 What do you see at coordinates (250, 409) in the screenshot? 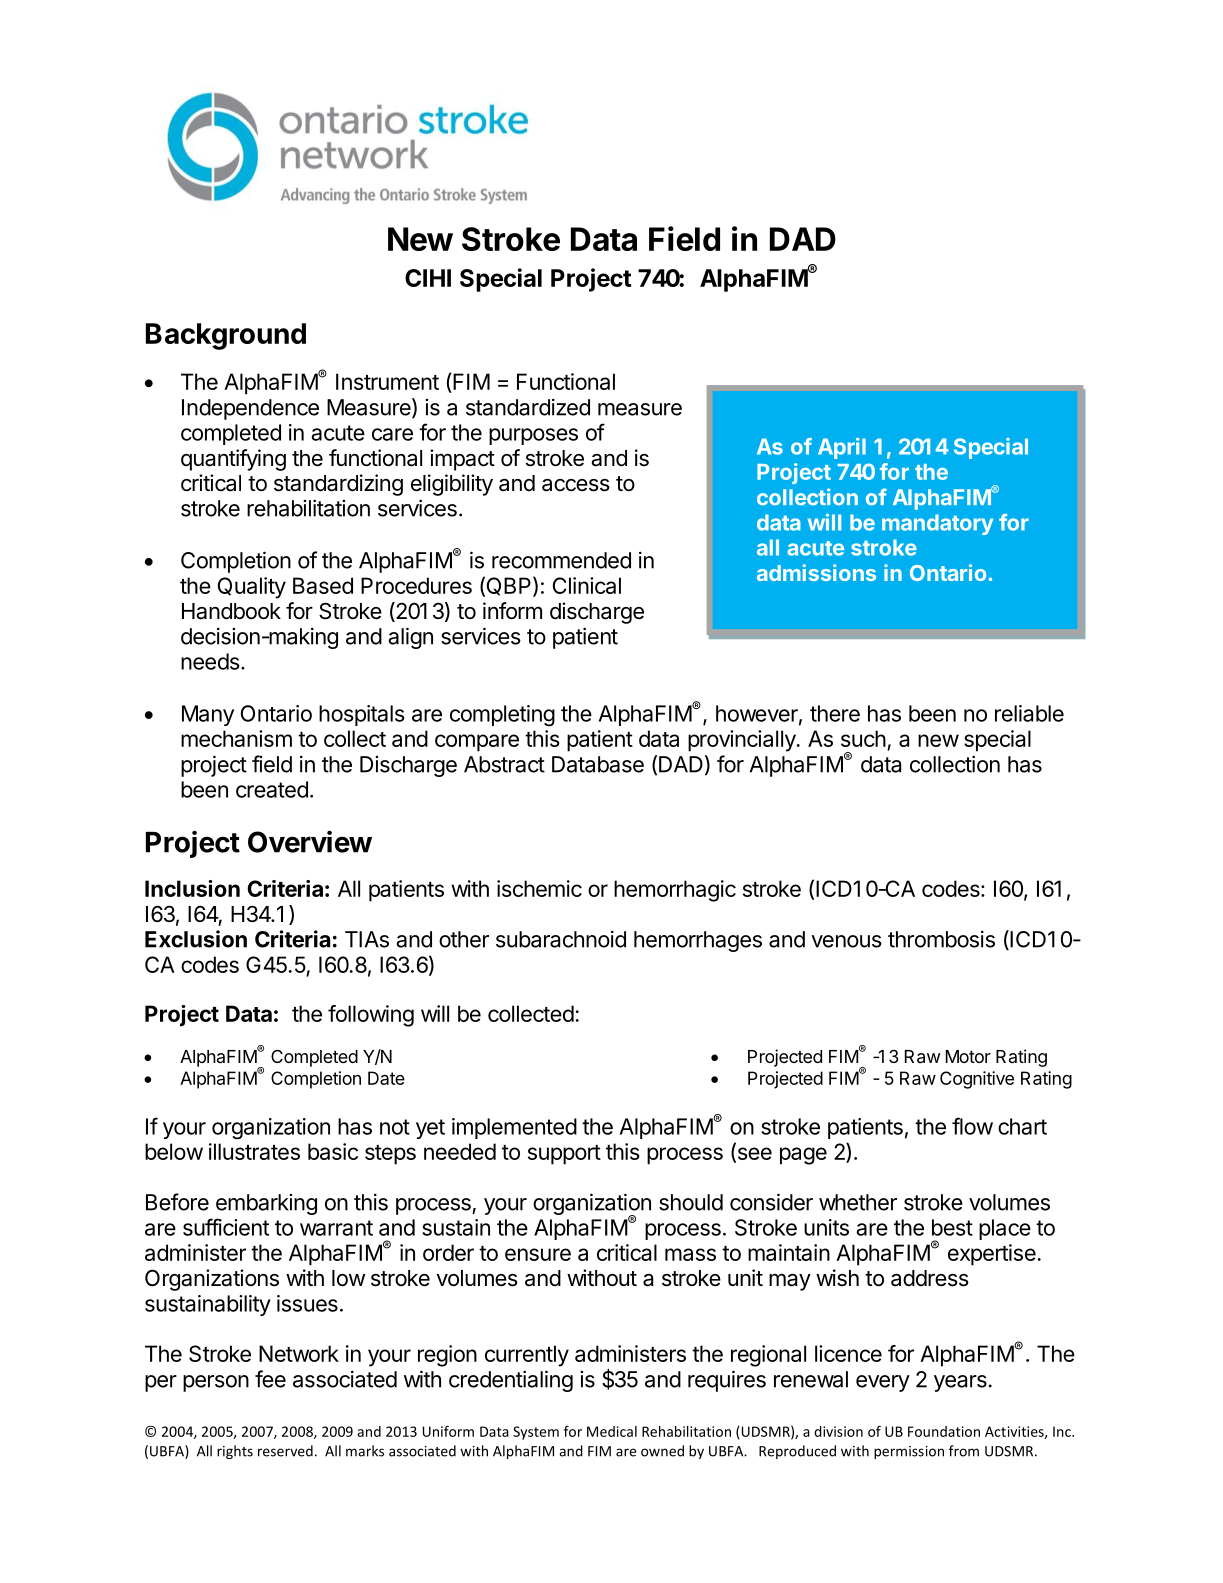
I see `Independence` at bounding box center [250, 409].
